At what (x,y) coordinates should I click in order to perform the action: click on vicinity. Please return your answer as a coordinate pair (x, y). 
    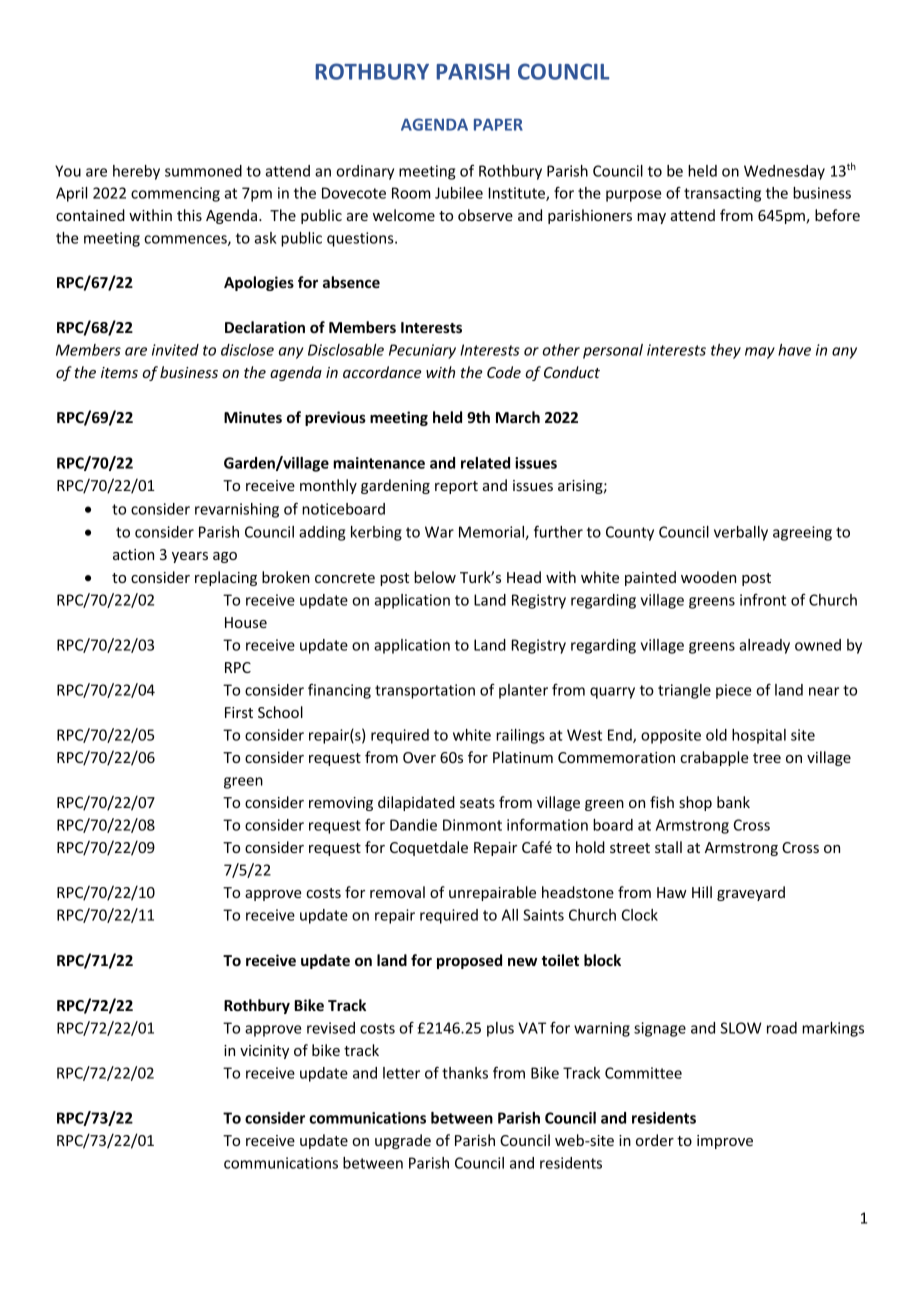
    Looking at the image, I should click on (264, 1052).
